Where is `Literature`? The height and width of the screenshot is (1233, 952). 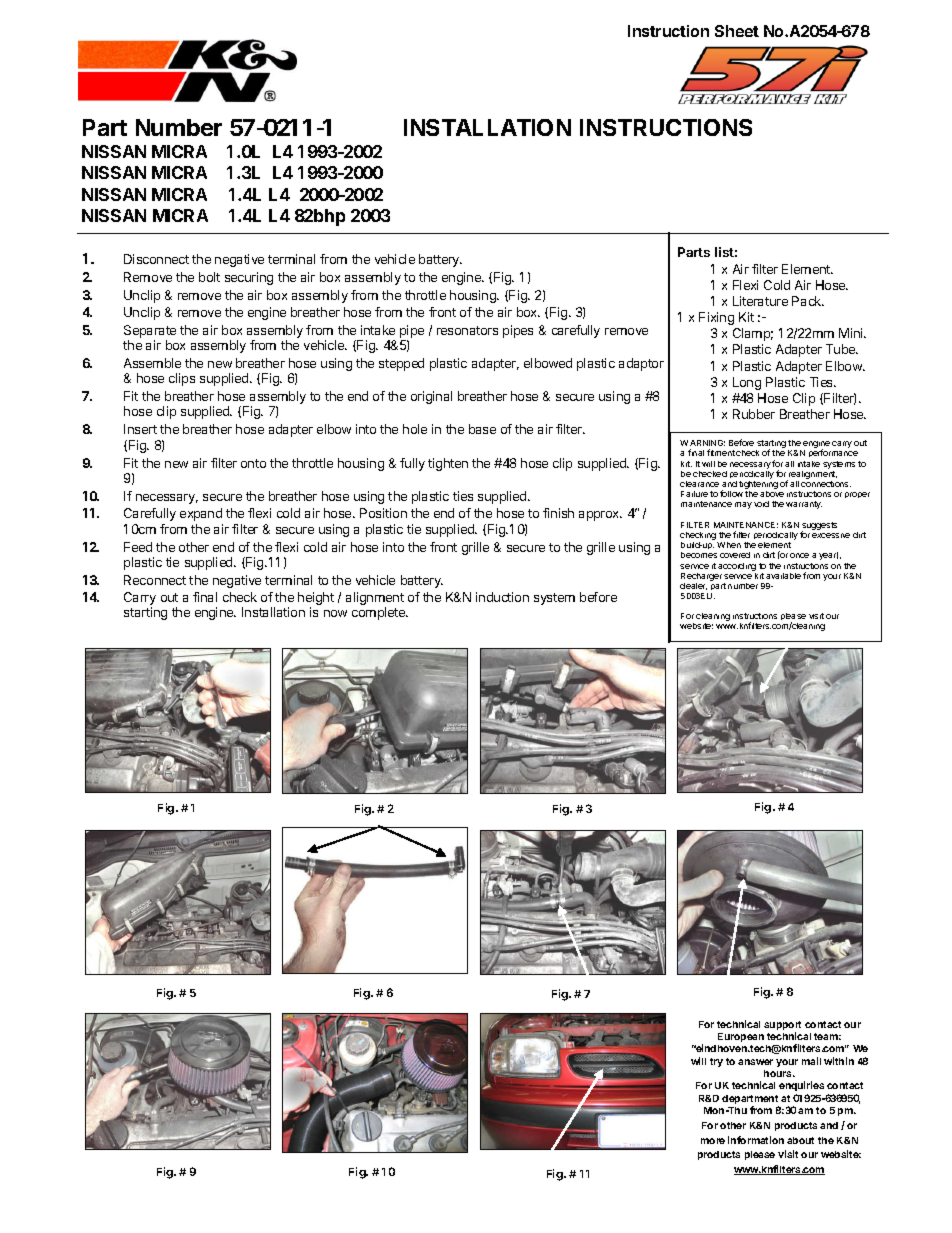
Literature is located at coordinates (760, 301).
